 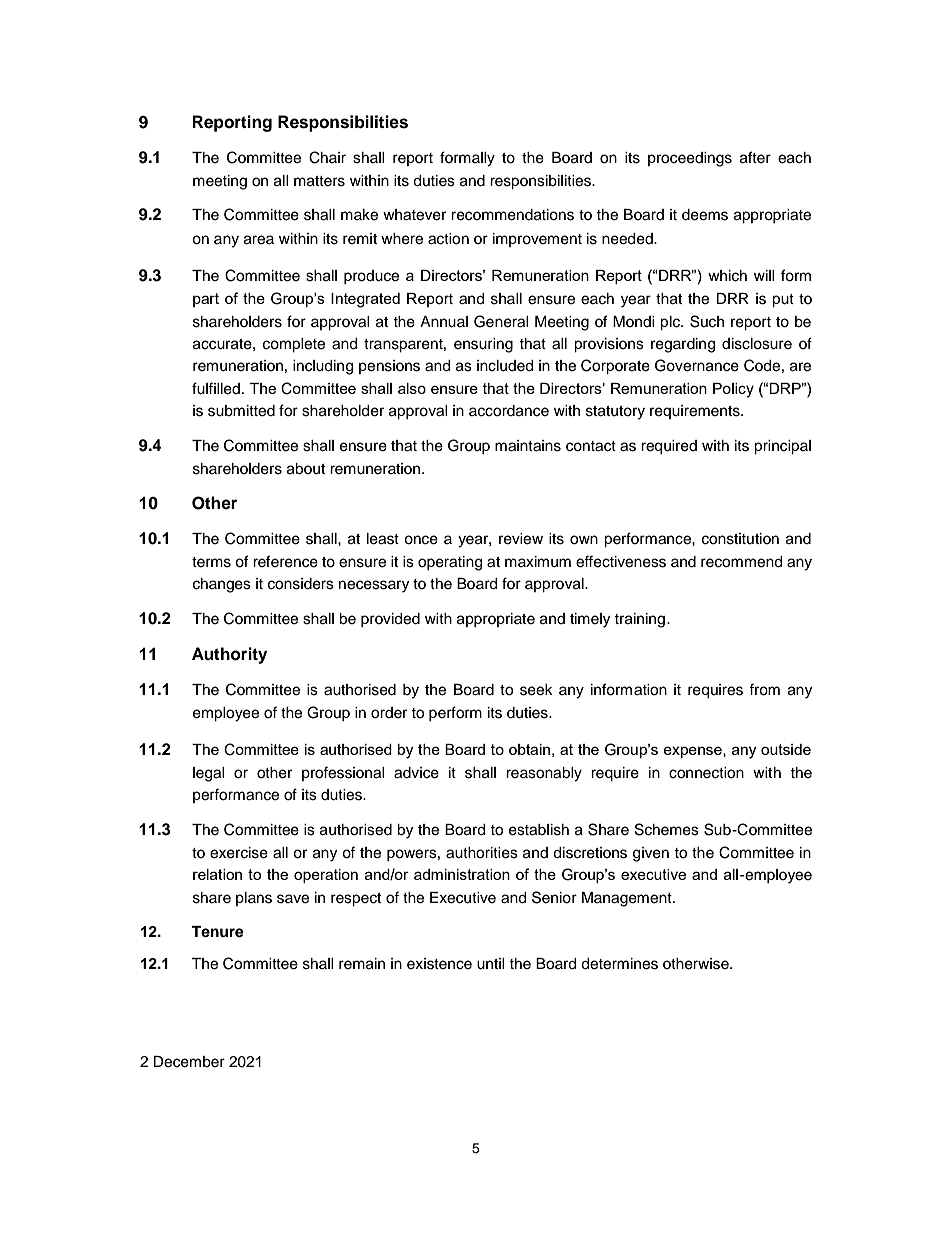 What do you see at coordinates (639, 620) in the screenshot?
I see `training` at bounding box center [639, 620].
